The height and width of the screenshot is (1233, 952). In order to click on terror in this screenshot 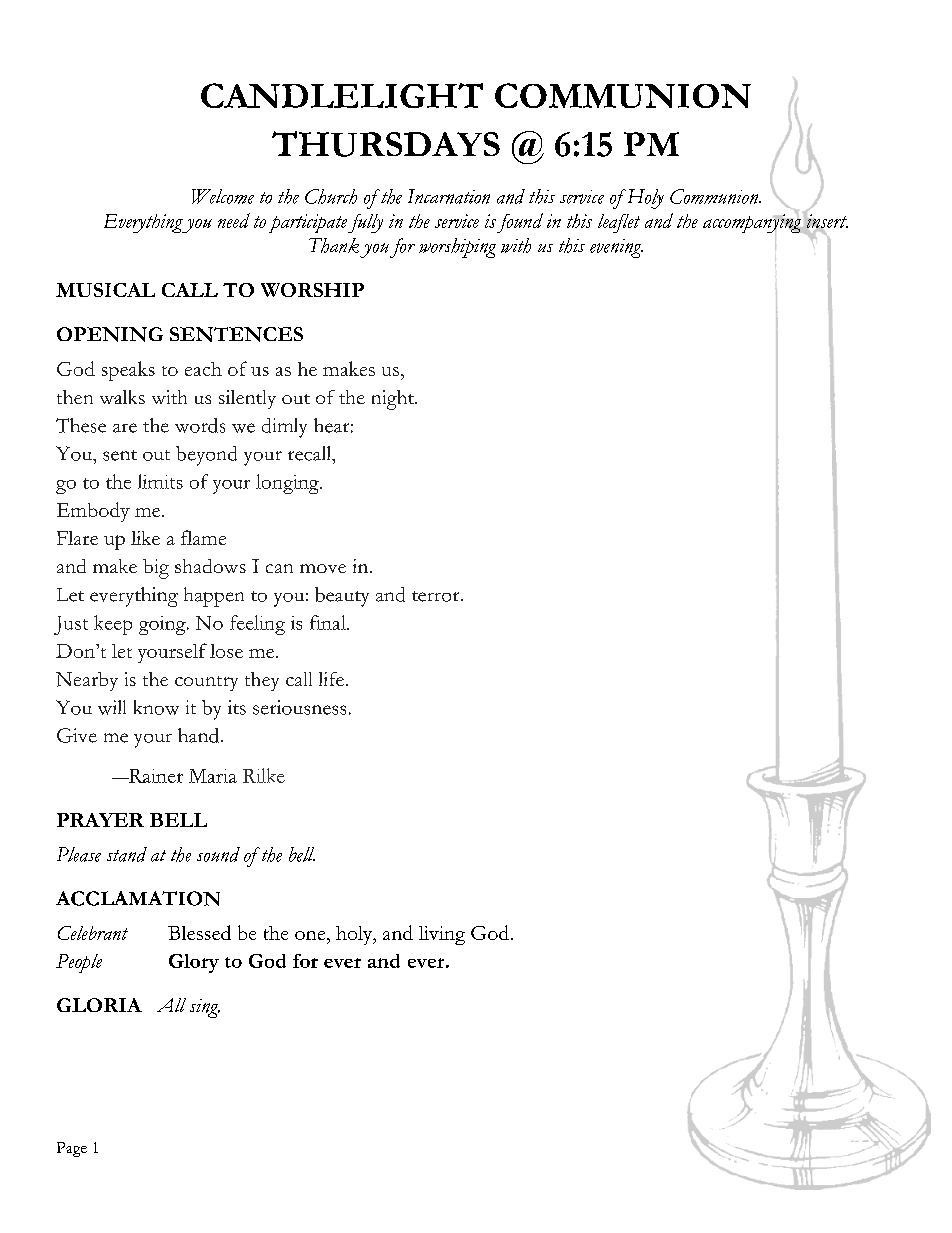, I will do `click(437, 596)`.
